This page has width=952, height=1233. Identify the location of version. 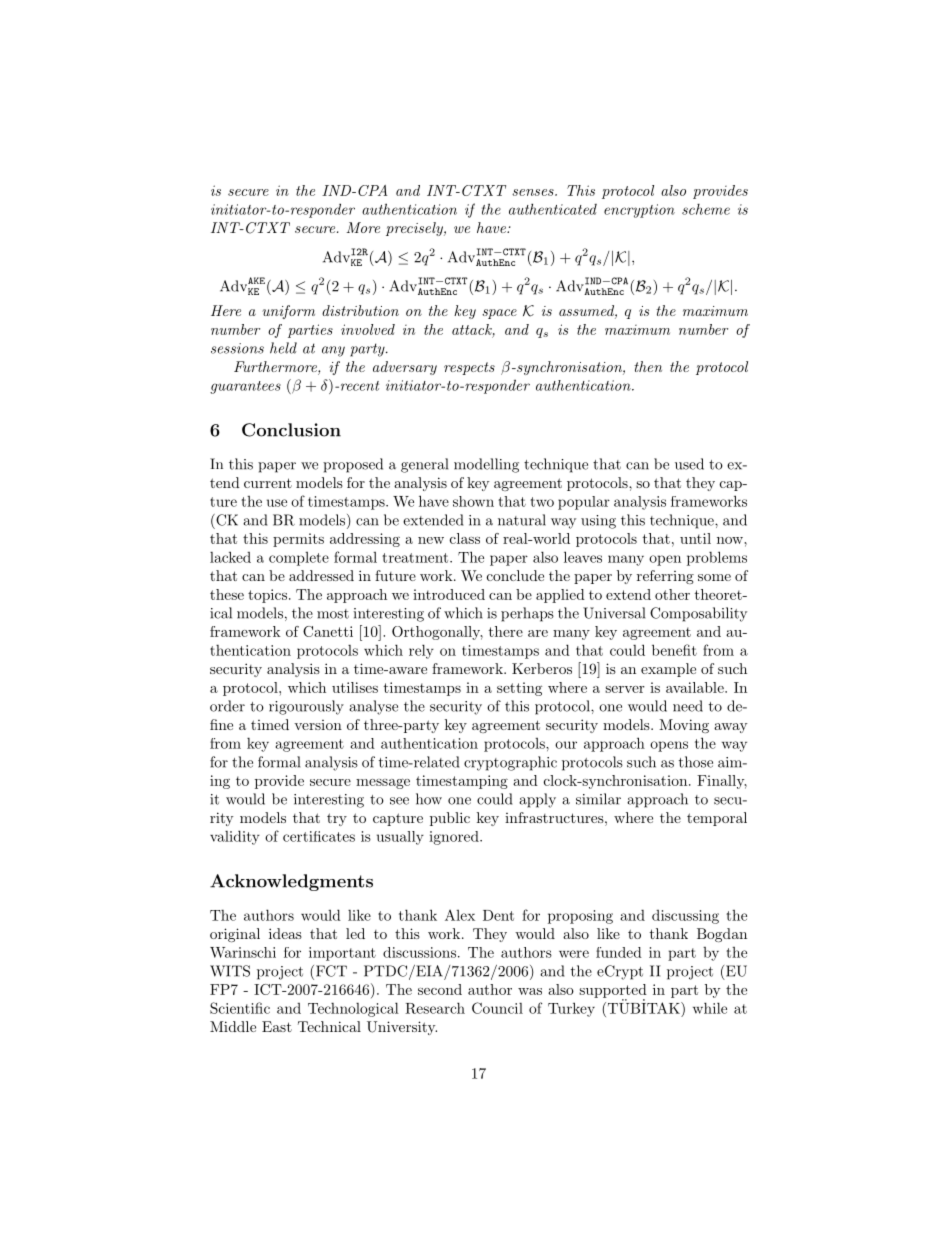
(318, 725).
